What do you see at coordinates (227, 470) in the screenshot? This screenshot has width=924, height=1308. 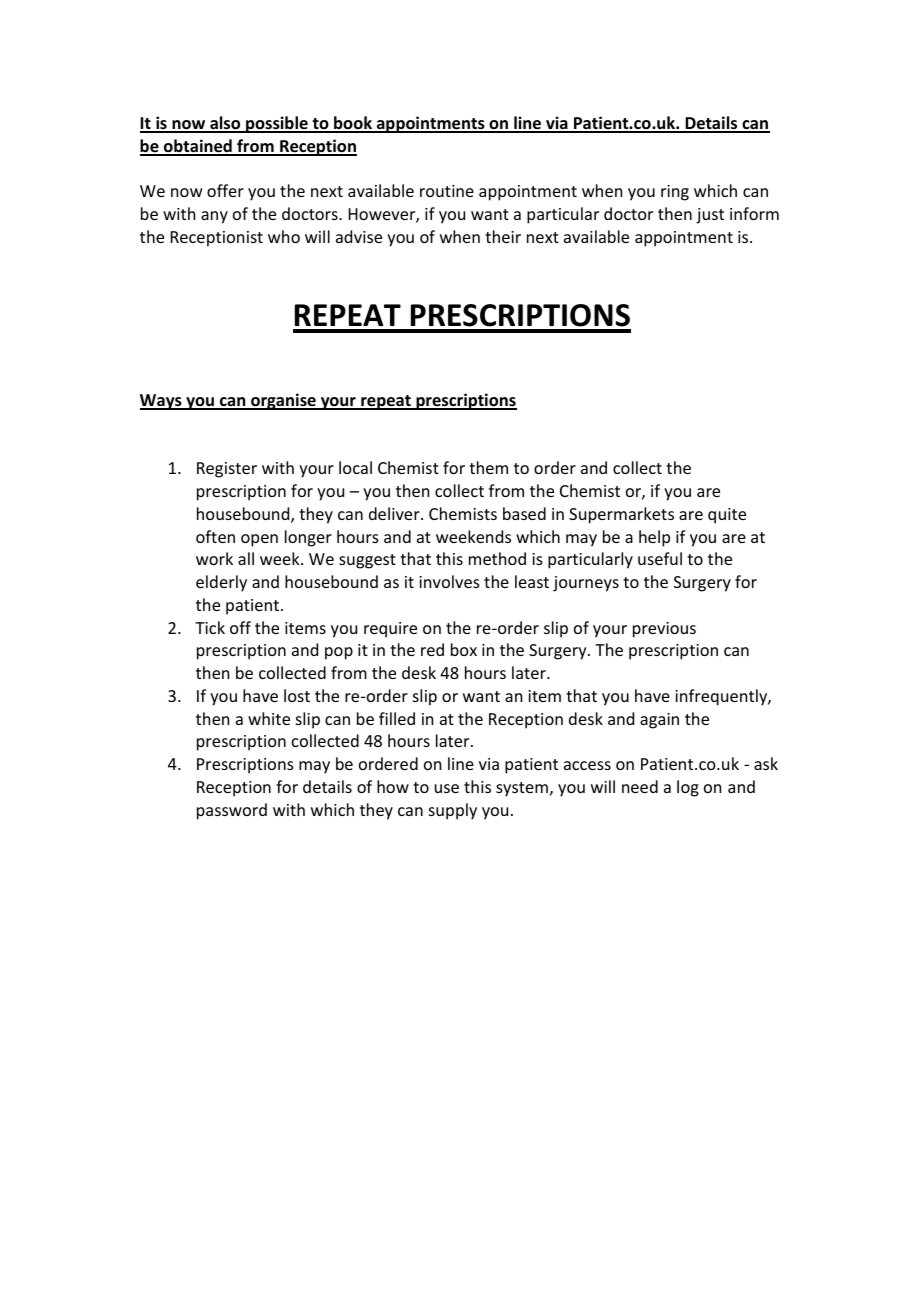 I see `Register` at bounding box center [227, 470].
